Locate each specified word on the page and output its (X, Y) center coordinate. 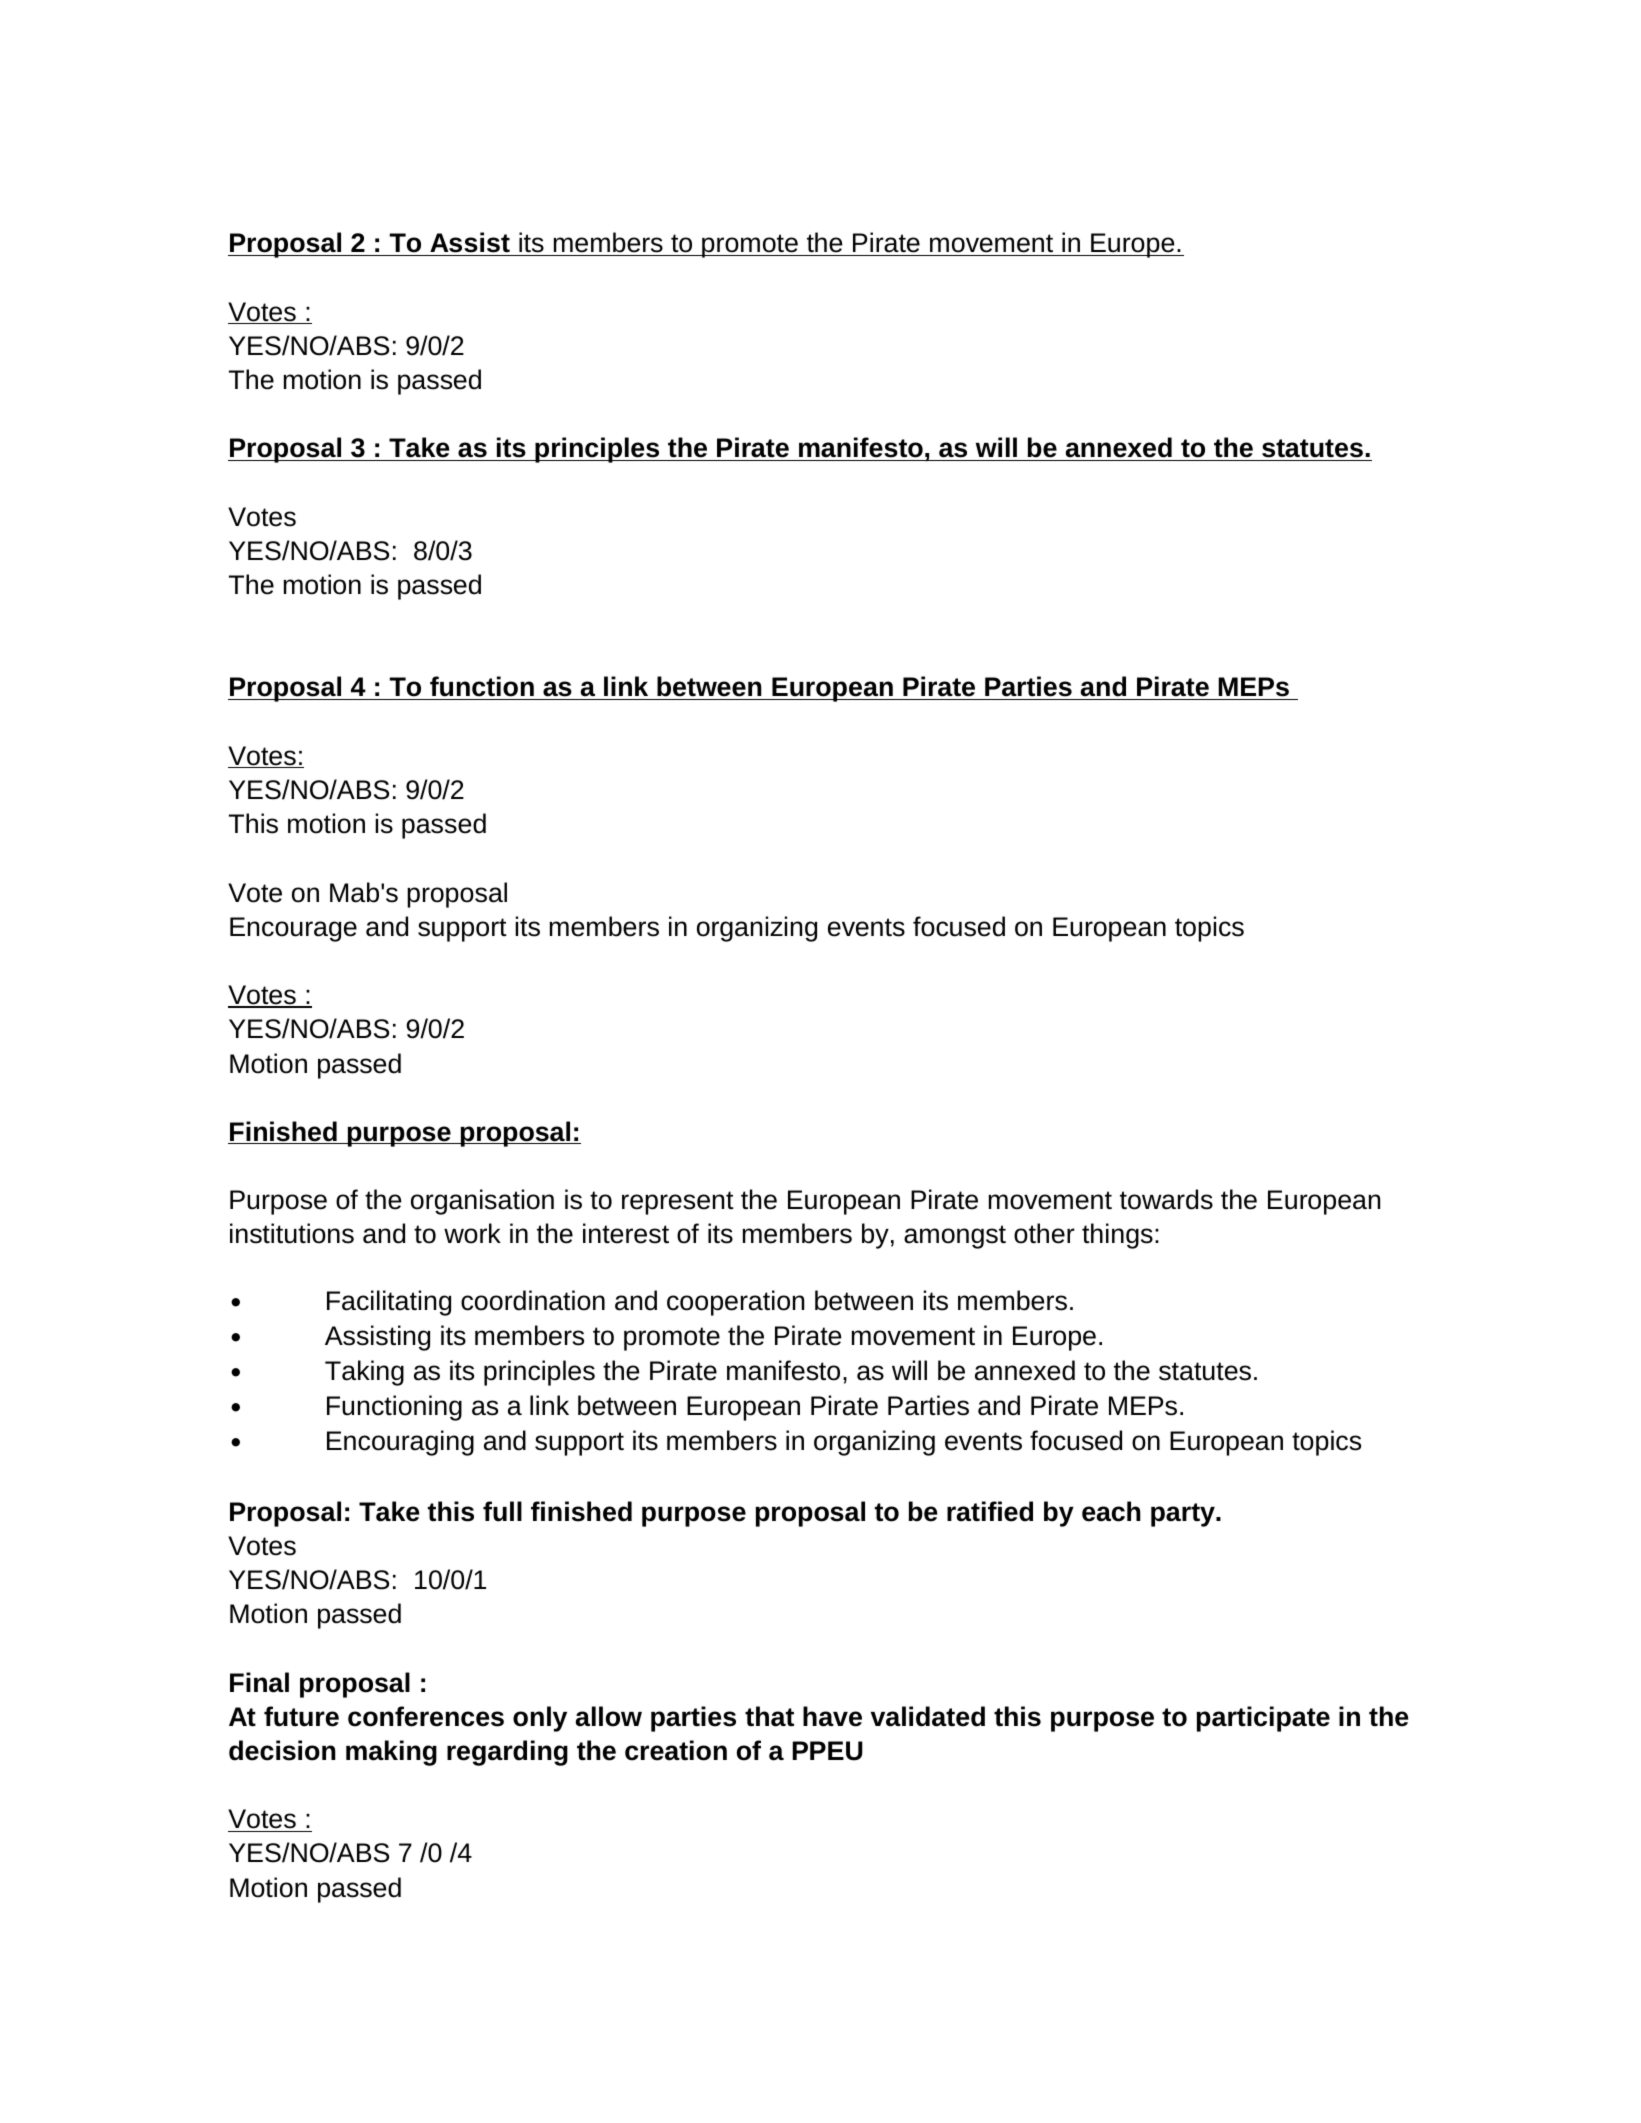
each (1111, 1511)
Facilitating (389, 1303)
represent (678, 1203)
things (1117, 1236)
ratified (990, 1511)
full (502, 1511)
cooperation (735, 1303)
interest (626, 1233)
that (769, 1716)
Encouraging (400, 1443)
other (1044, 1233)
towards (1166, 1199)
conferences (426, 1716)
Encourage (293, 929)
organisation (482, 1202)
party (1184, 1515)
